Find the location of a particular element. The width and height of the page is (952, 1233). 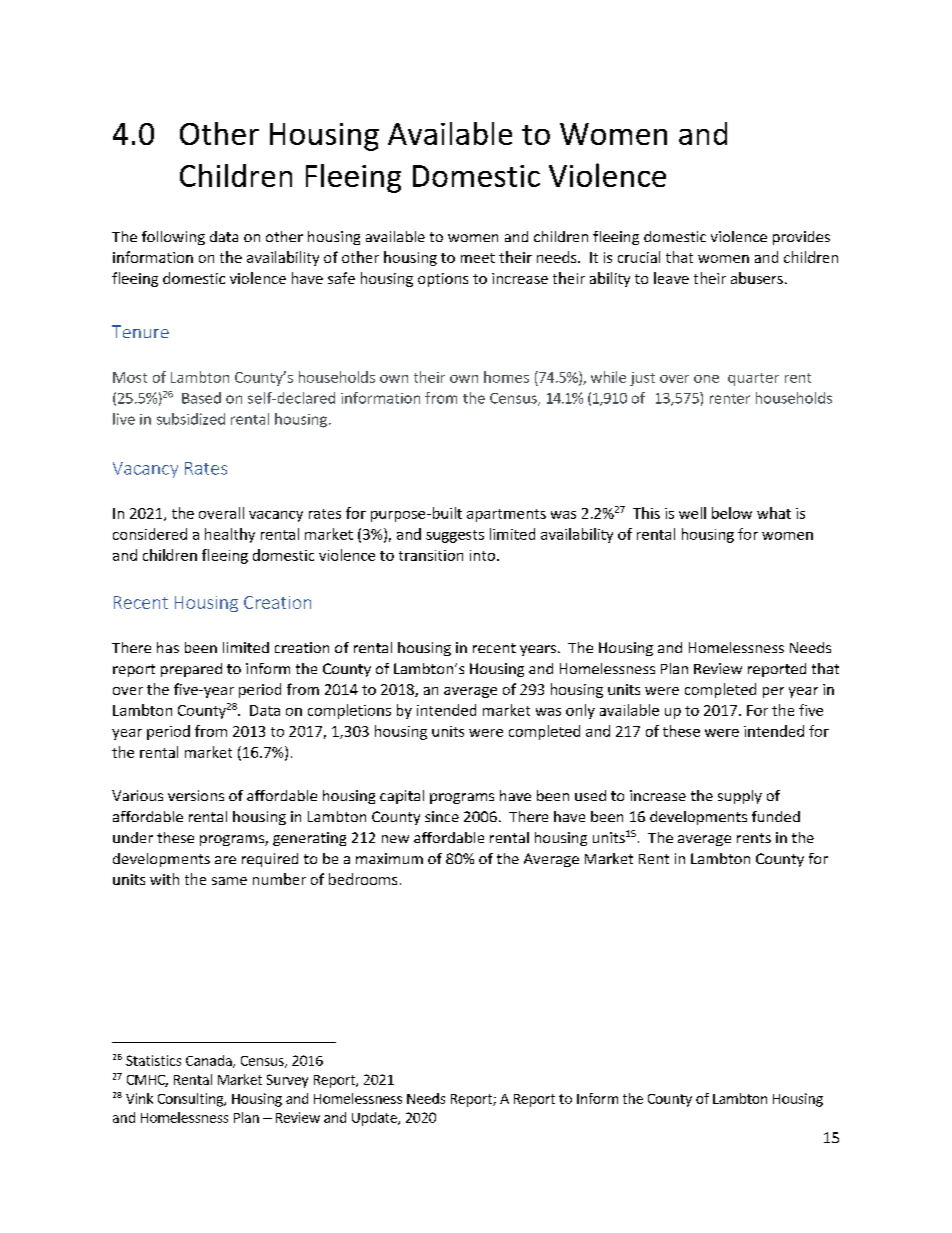

has is located at coordinates (168, 647).
